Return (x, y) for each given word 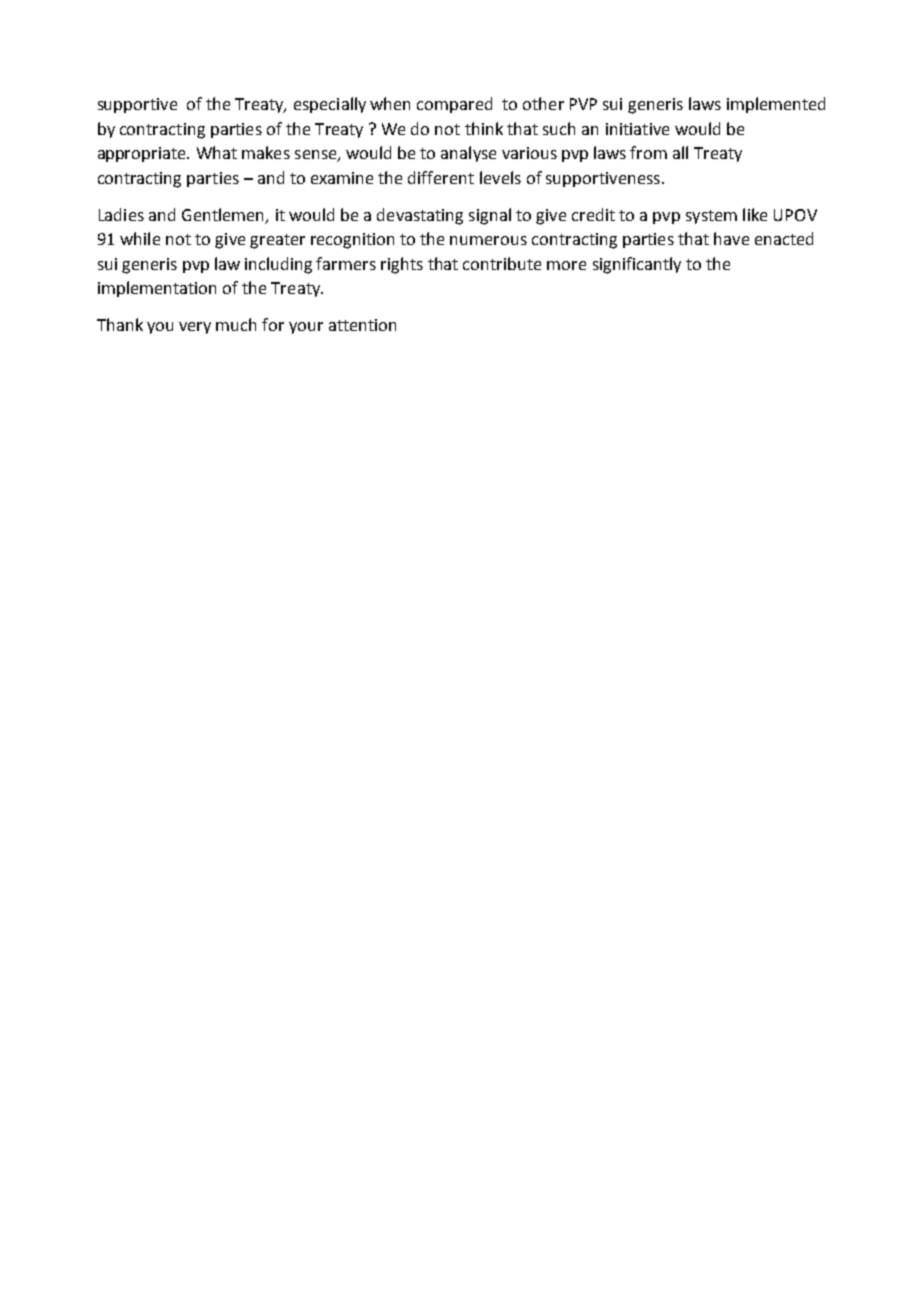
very (195, 328)
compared (454, 105)
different (441, 177)
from (648, 152)
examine (342, 178)
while (140, 238)
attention (362, 325)
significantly (637, 265)
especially (330, 105)
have (731, 238)
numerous (488, 240)
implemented (776, 105)
